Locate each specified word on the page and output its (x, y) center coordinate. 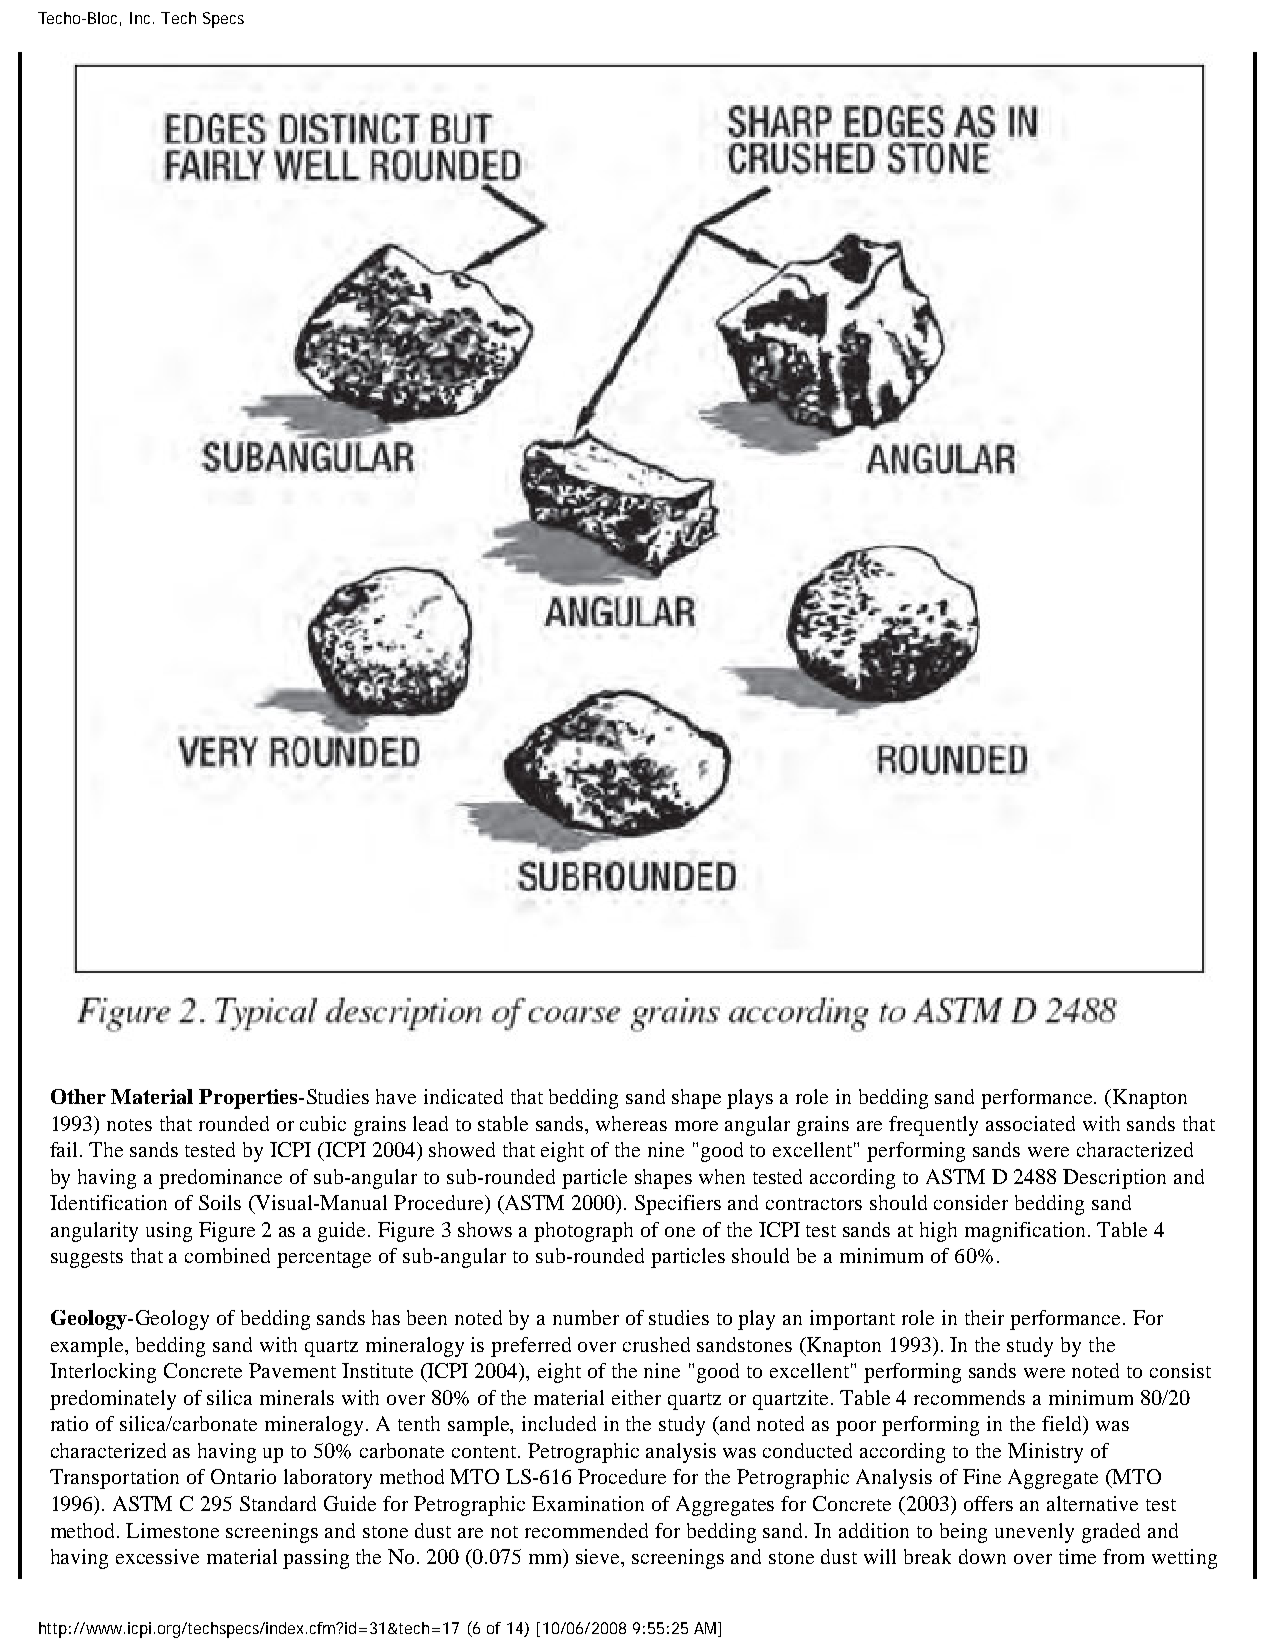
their (984, 1317)
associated (1030, 1123)
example (89, 1347)
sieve (599, 1558)
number (586, 1317)
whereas (631, 1123)
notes (129, 1125)
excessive (157, 1556)
